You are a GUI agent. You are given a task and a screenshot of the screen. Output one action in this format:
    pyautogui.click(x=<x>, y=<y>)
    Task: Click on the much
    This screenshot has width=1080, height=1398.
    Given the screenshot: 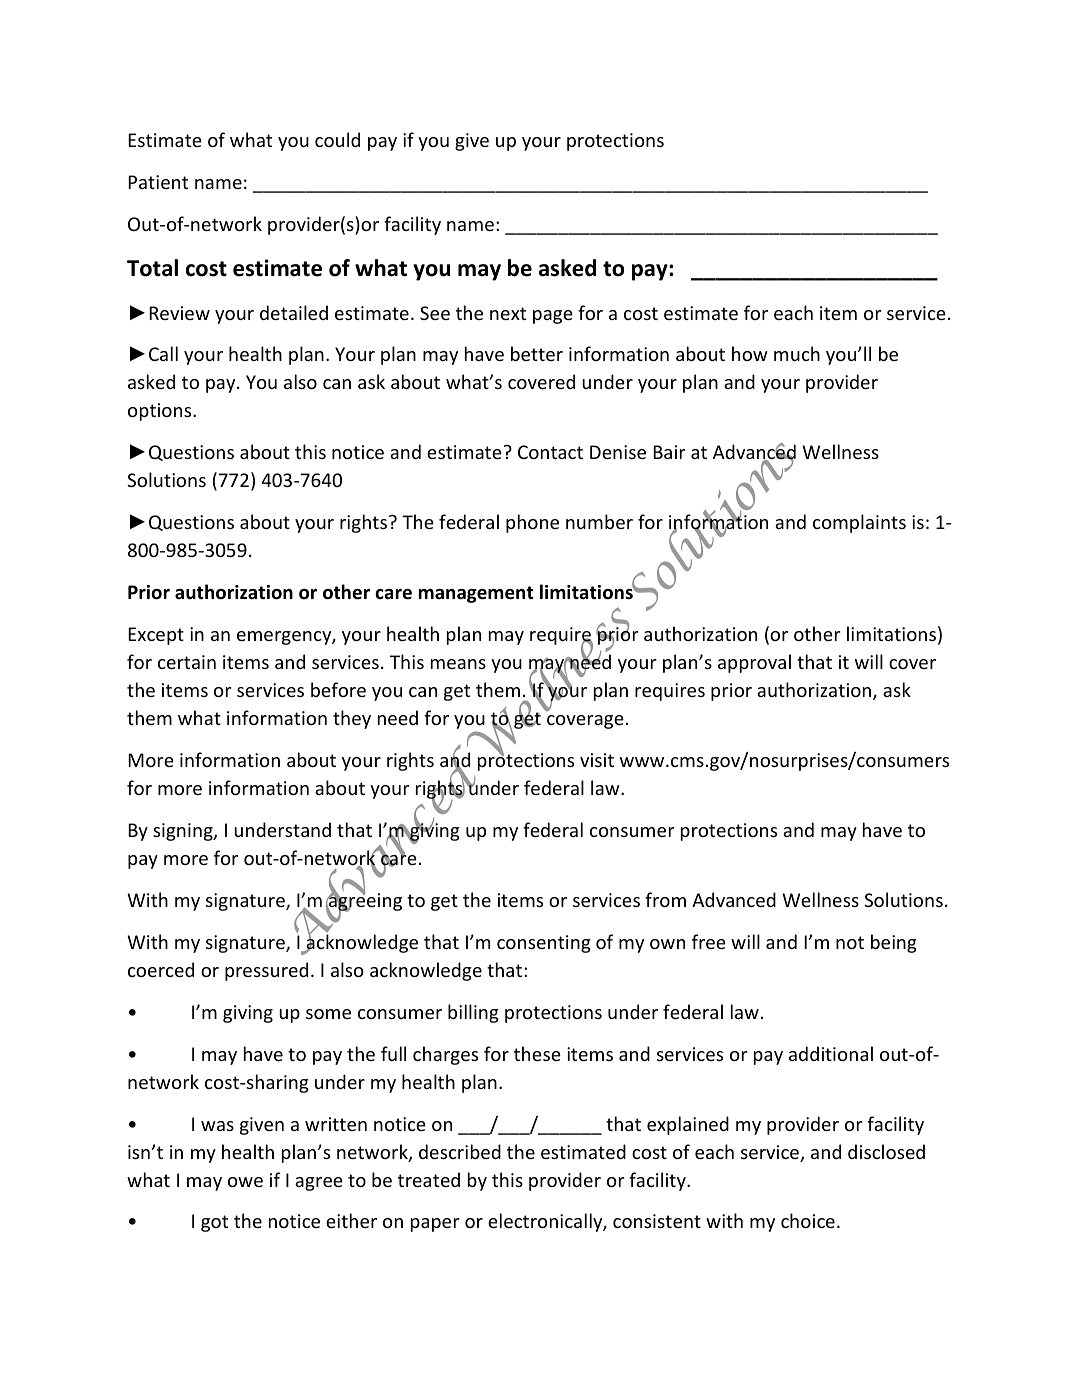 What is the action you would take?
    pyautogui.click(x=797, y=353)
